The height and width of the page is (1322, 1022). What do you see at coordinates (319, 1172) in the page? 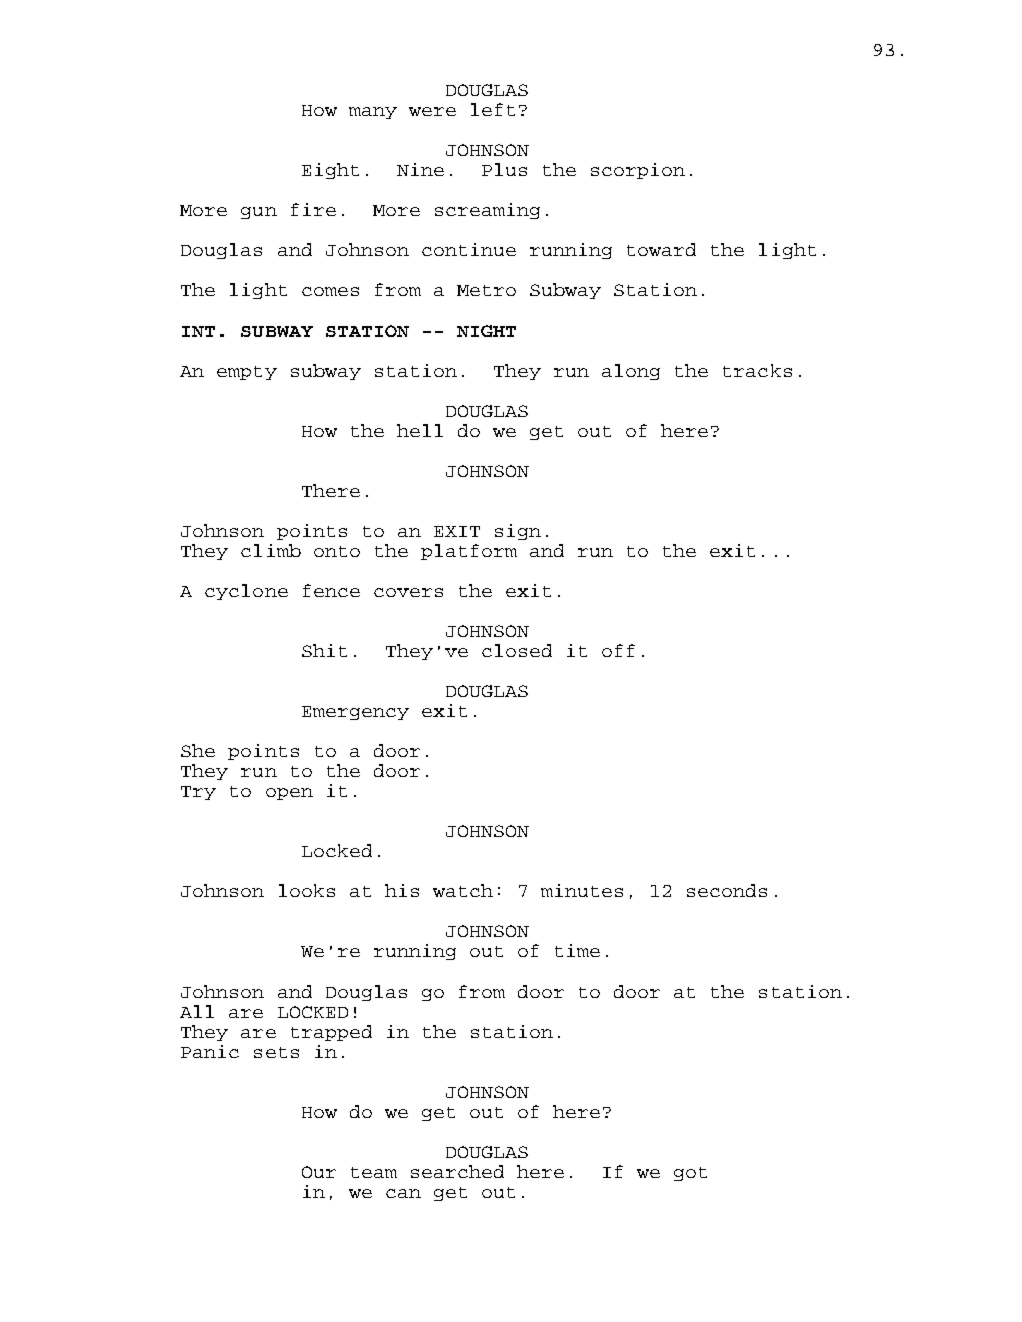
I see `Our` at bounding box center [319, 1172].
